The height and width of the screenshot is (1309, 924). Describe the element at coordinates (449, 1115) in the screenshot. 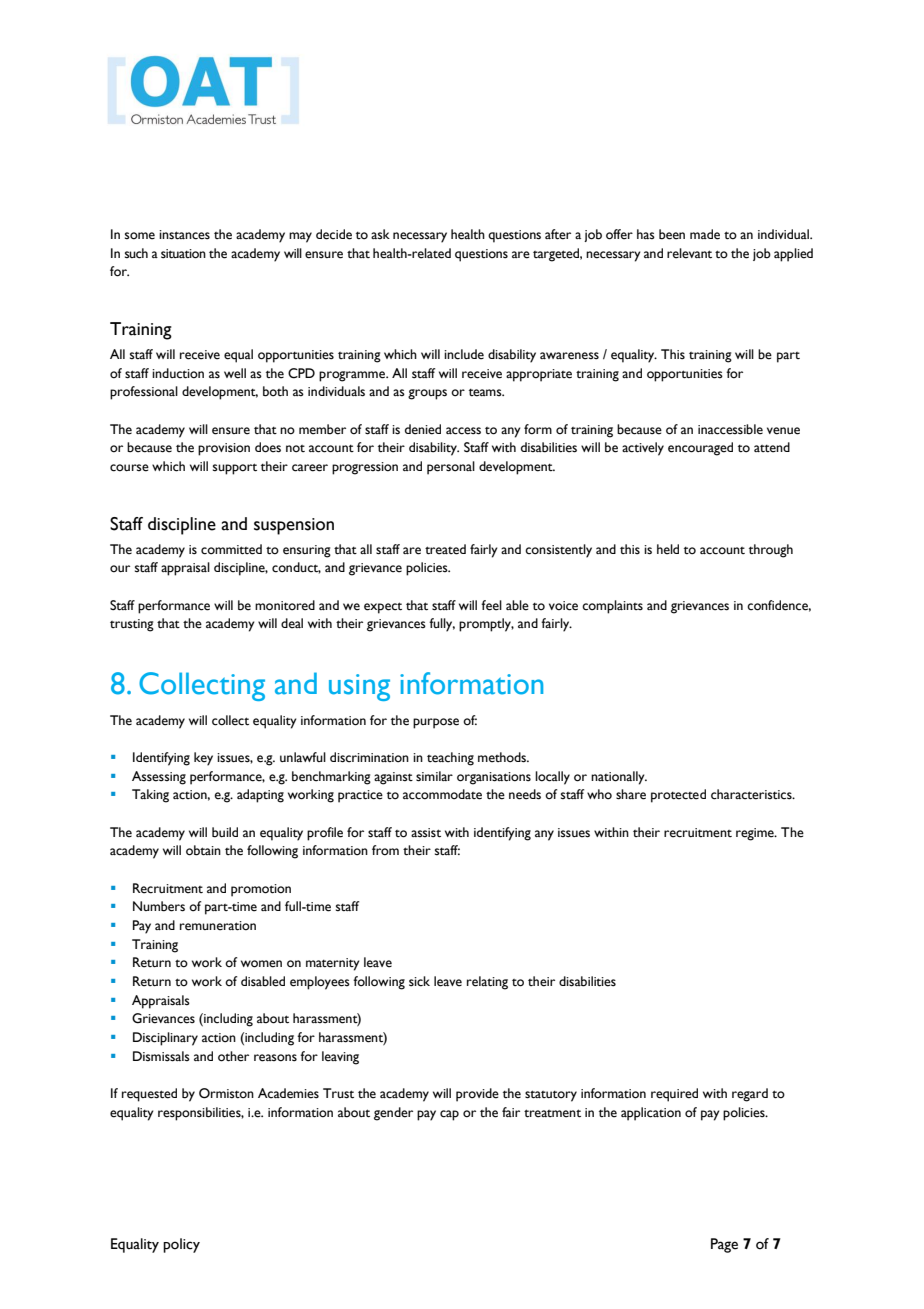

I see `cap` at that location.
